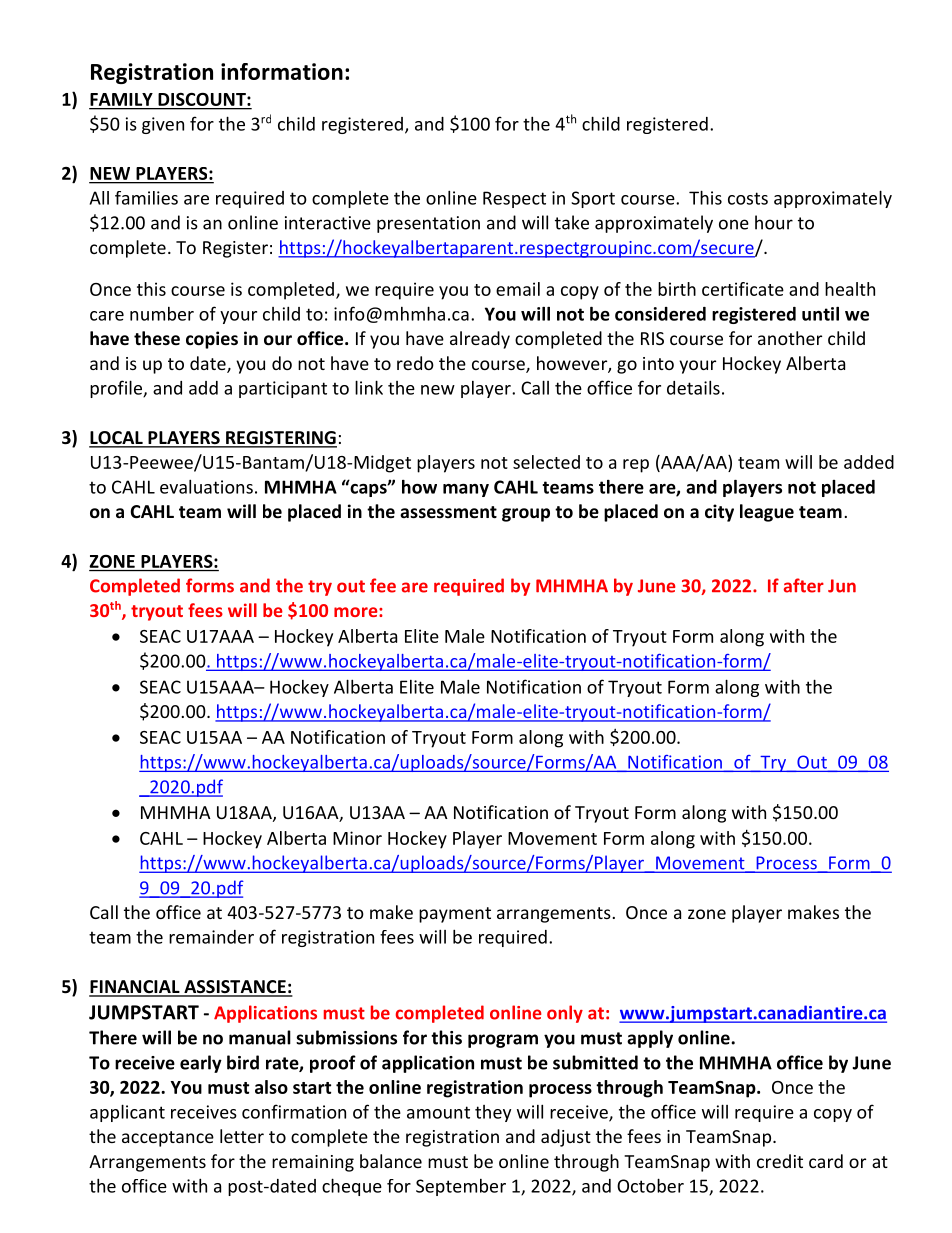  What do you see at coordinates (461, 1187) in the screenshot?
I see `September` at bounding box center [461, 1187].
